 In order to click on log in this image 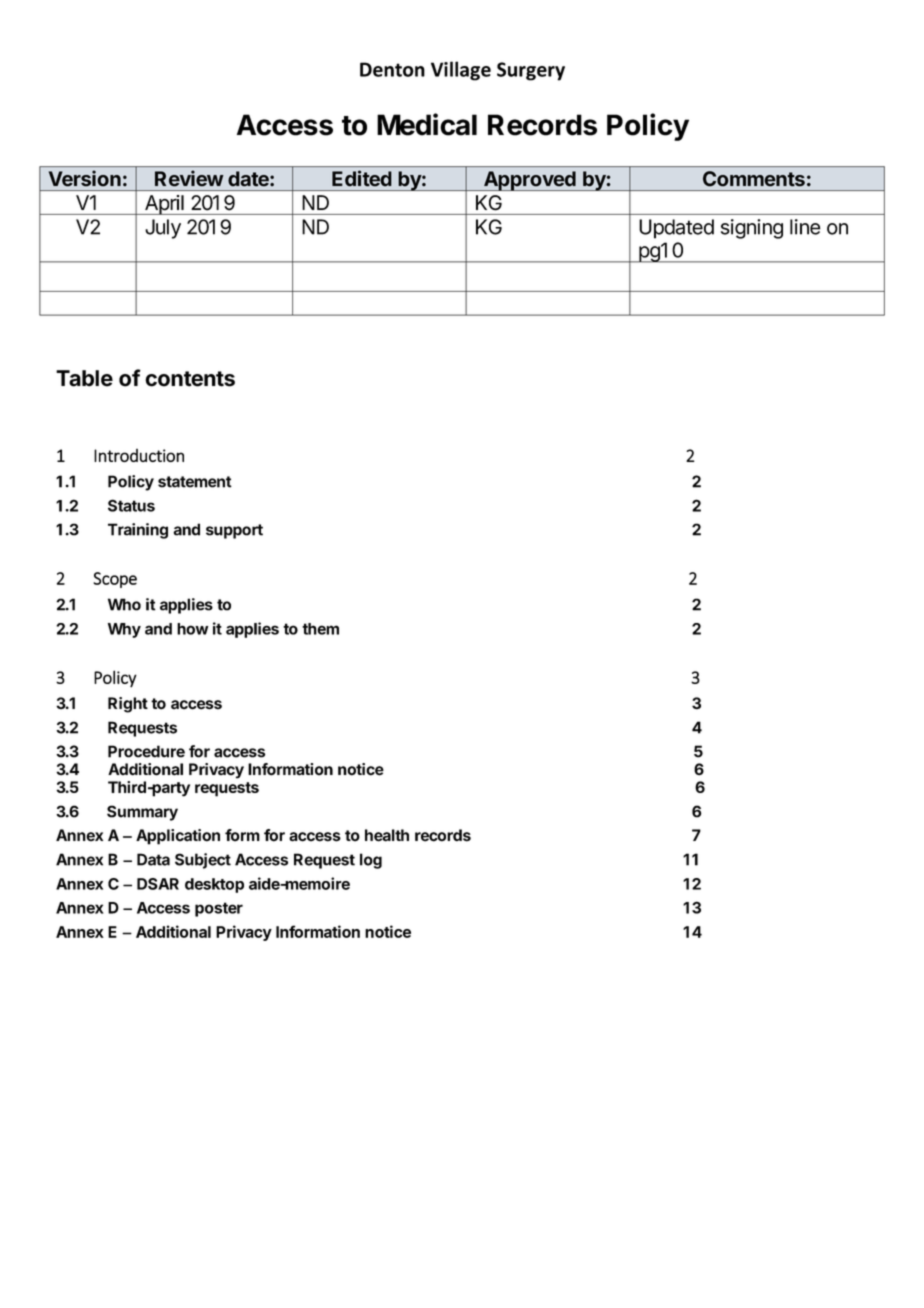, I will do `click(371, 861)`.
